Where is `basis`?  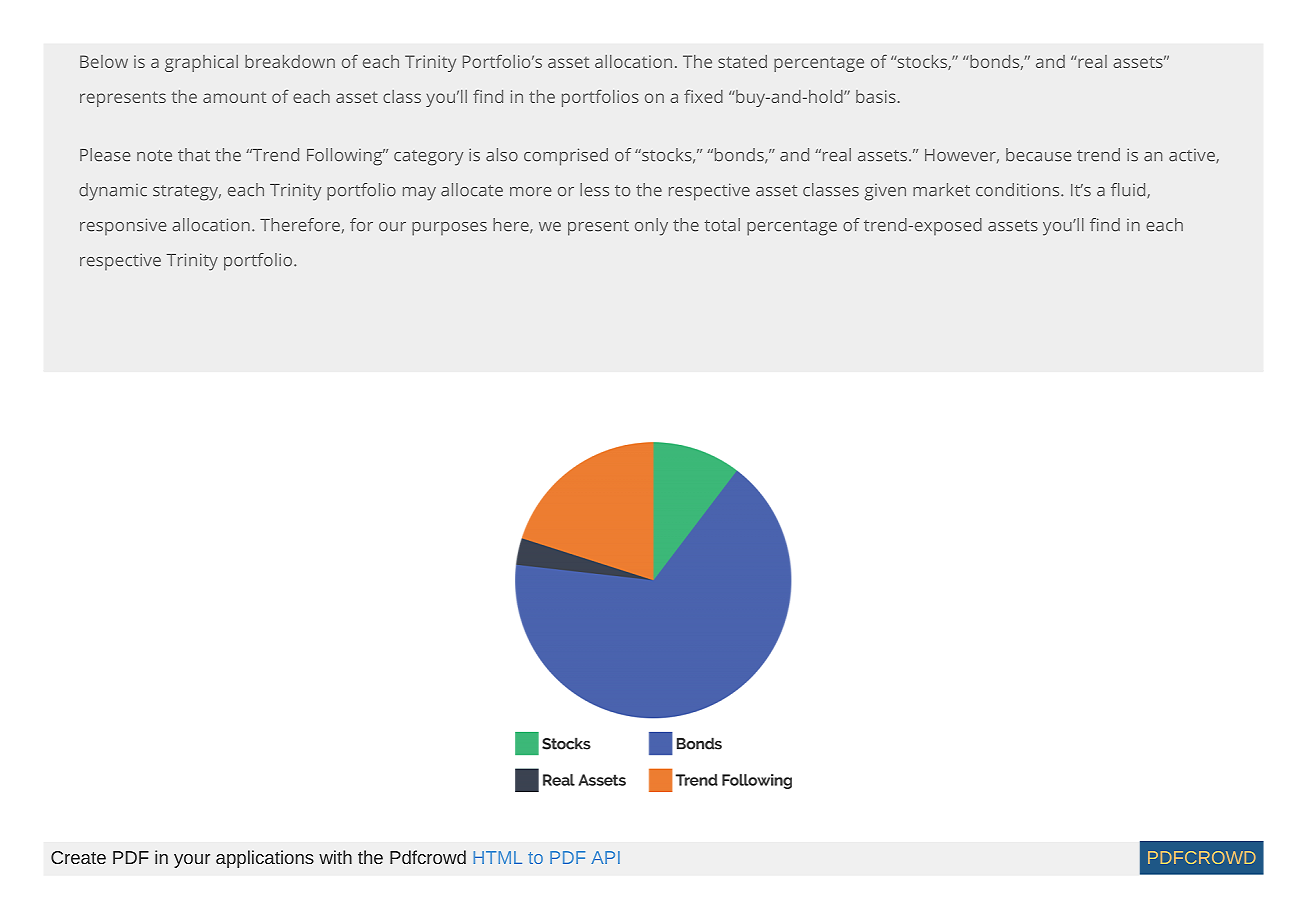 basis is located at coordinates (876, 96).
